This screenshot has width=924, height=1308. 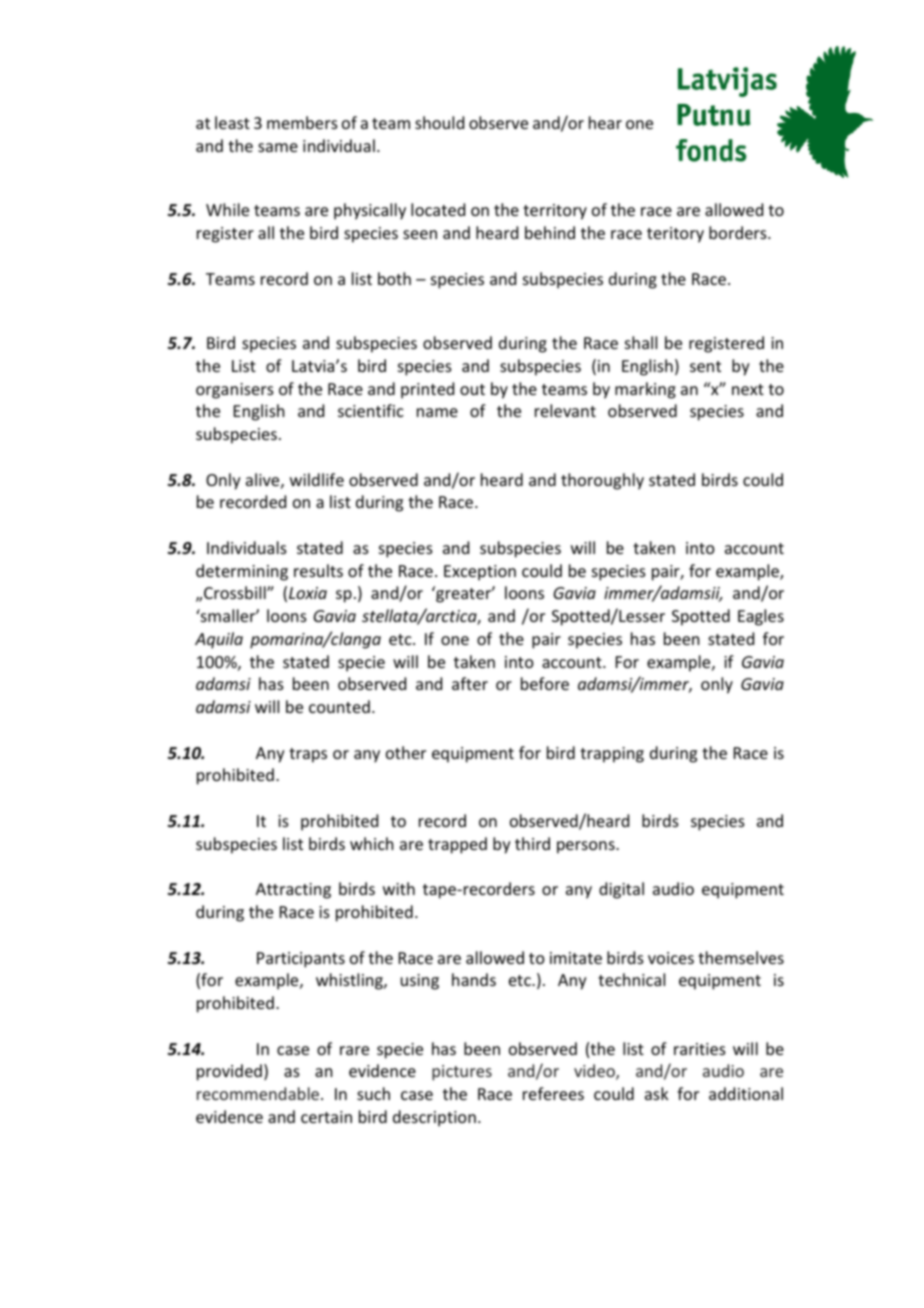 I want to click on trapping, so click(x=612, y=755).
